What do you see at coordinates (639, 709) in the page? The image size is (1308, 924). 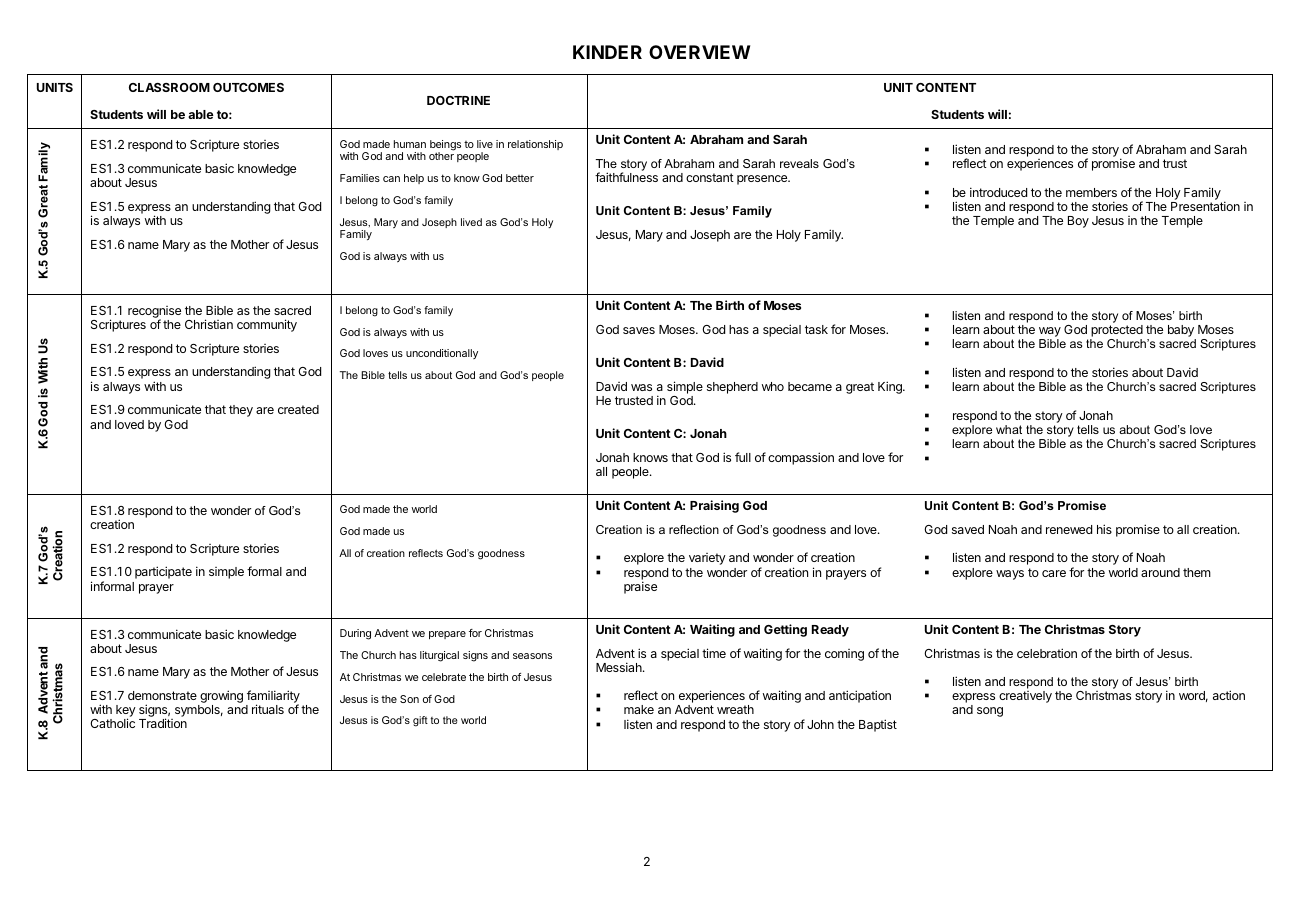 I see `make` at bounding box center [639, 709].
